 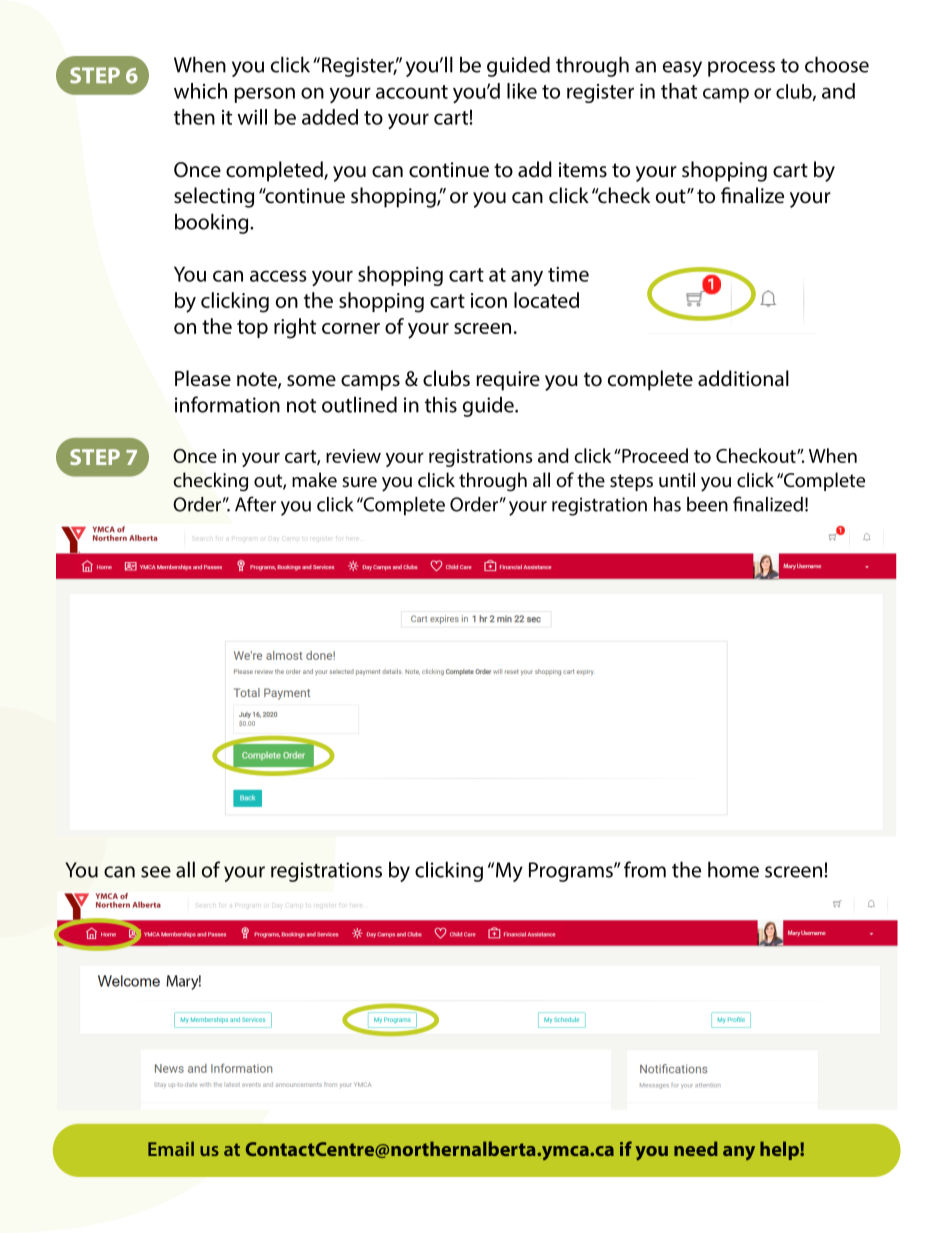 I want to click on see, so click(x=156, y=872).
